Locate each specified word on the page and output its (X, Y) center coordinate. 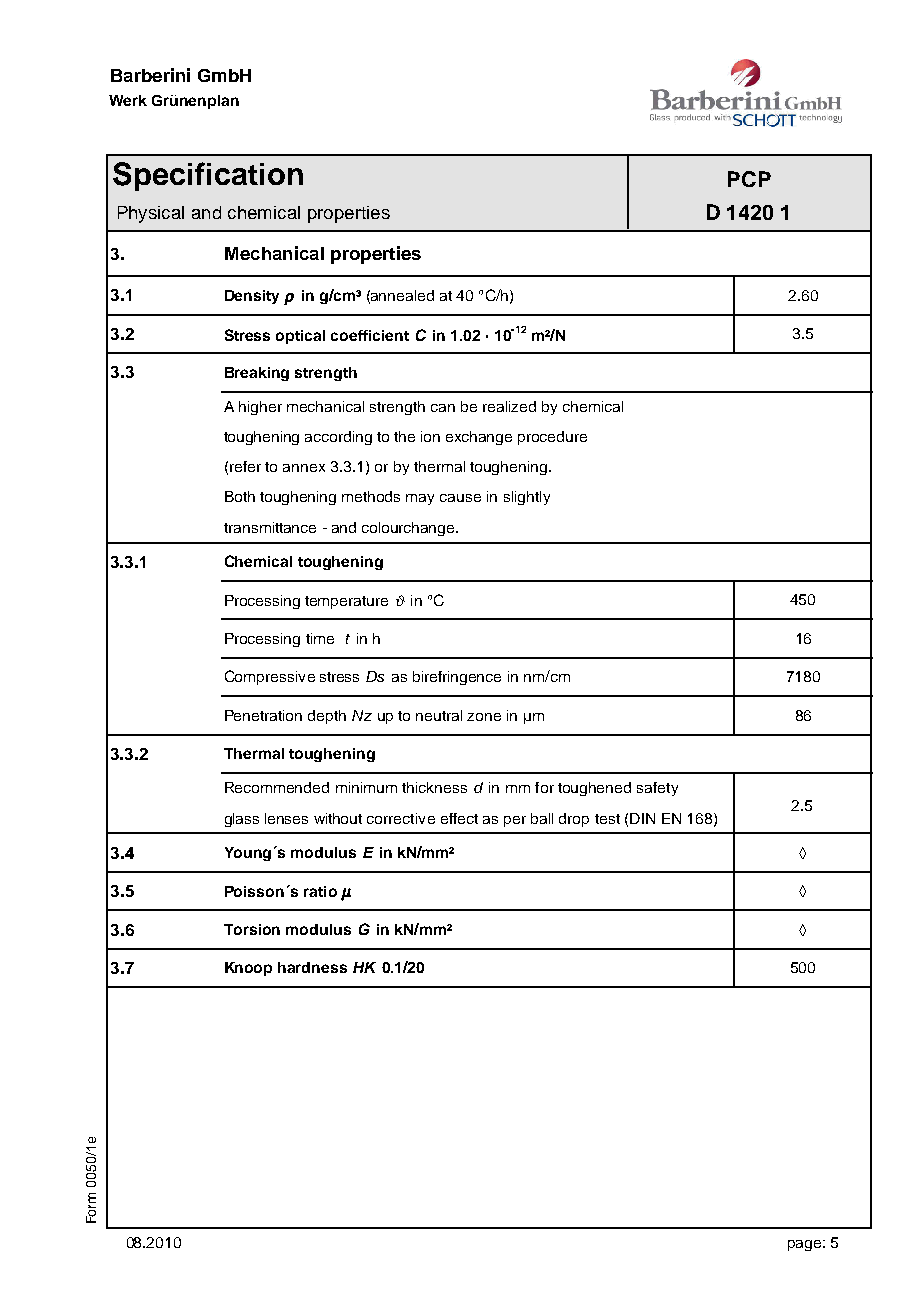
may (420, 499)
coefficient (370, 335)
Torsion (252, 929)
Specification (208, 176)
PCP (749, 179)
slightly (527, 498)
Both (240, 496)
